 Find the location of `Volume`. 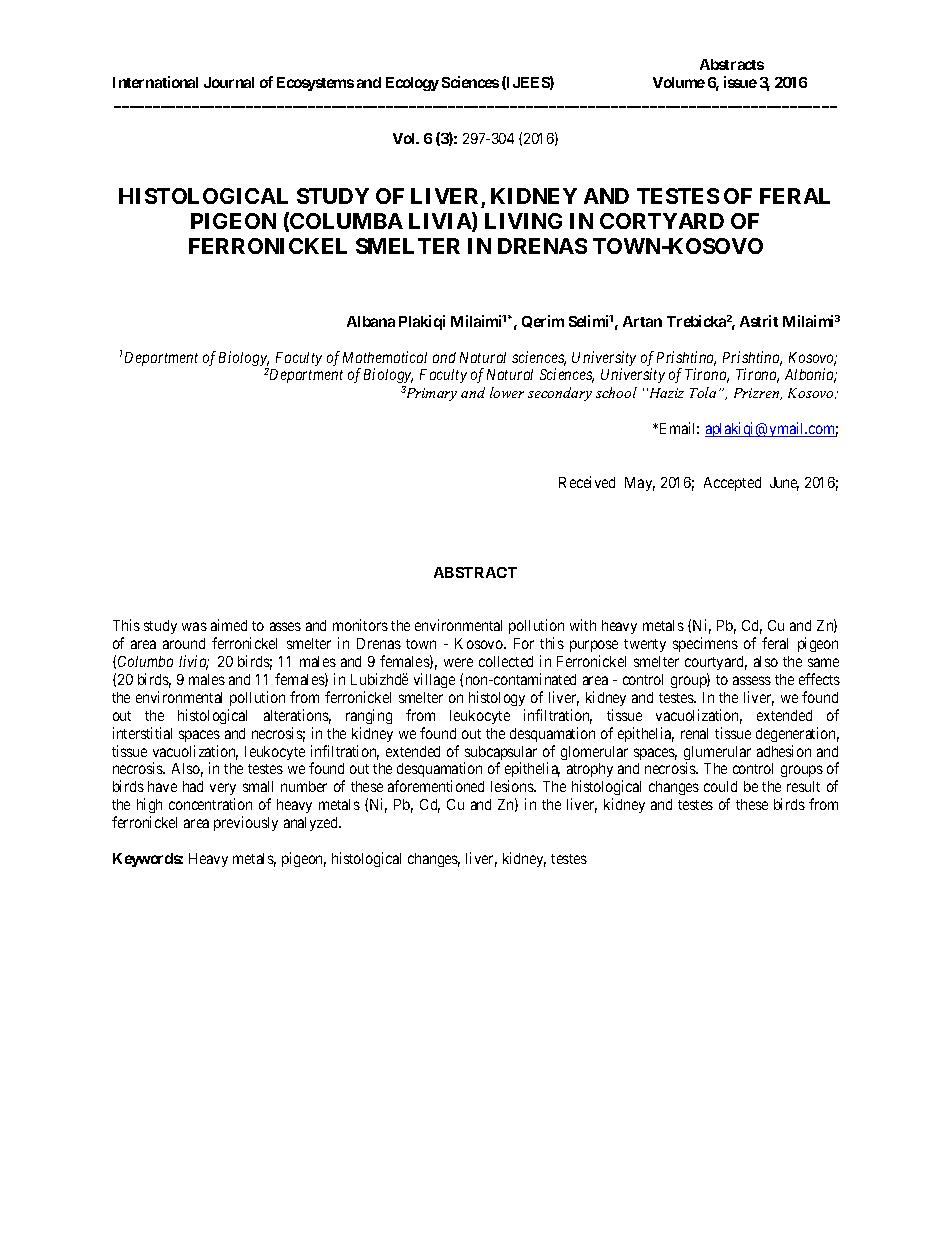

Volume is located at coordinates (679, 82).
